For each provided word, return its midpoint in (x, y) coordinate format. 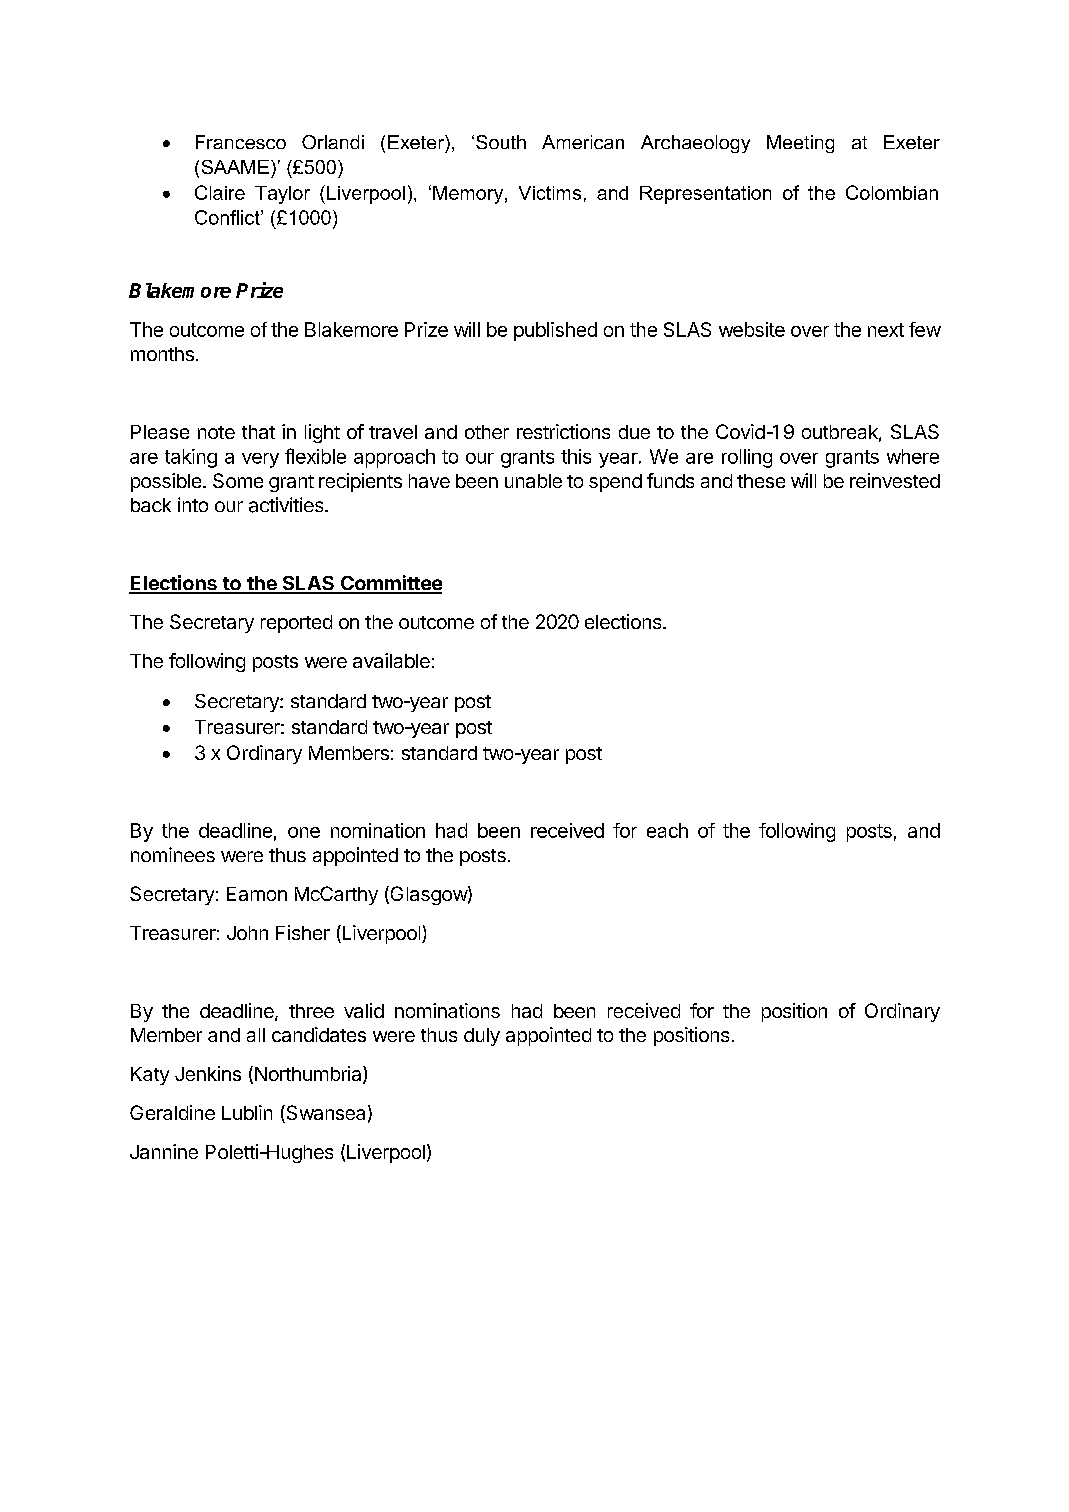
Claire (220, 192)
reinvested (895, 480)
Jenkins (208, 1073)
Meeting (800, 144)
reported (296, 624)
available (391, 660)
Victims (550, 193)
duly (482, 1037)
